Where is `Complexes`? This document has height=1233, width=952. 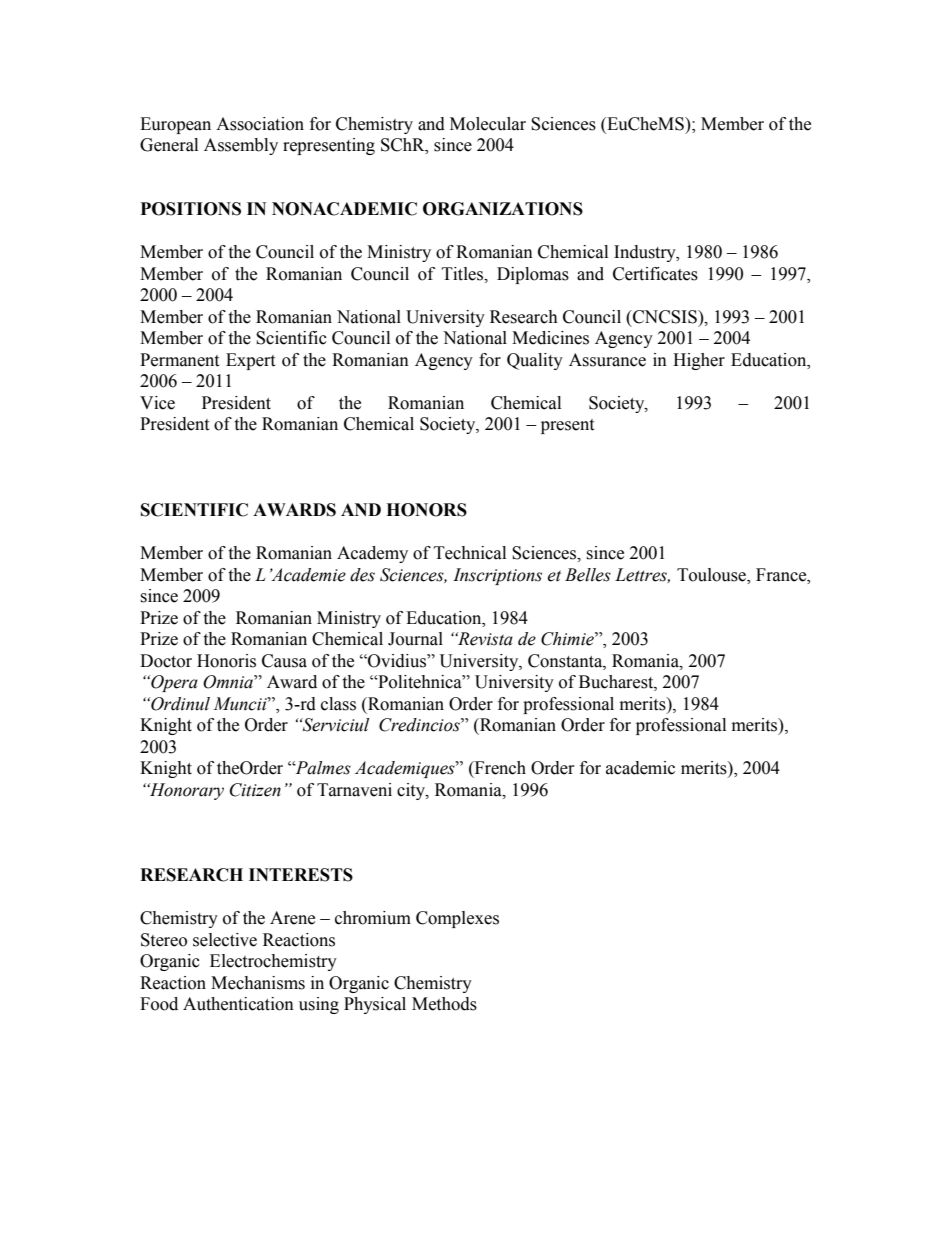
Complexes is located at coordinates (457, 919).
